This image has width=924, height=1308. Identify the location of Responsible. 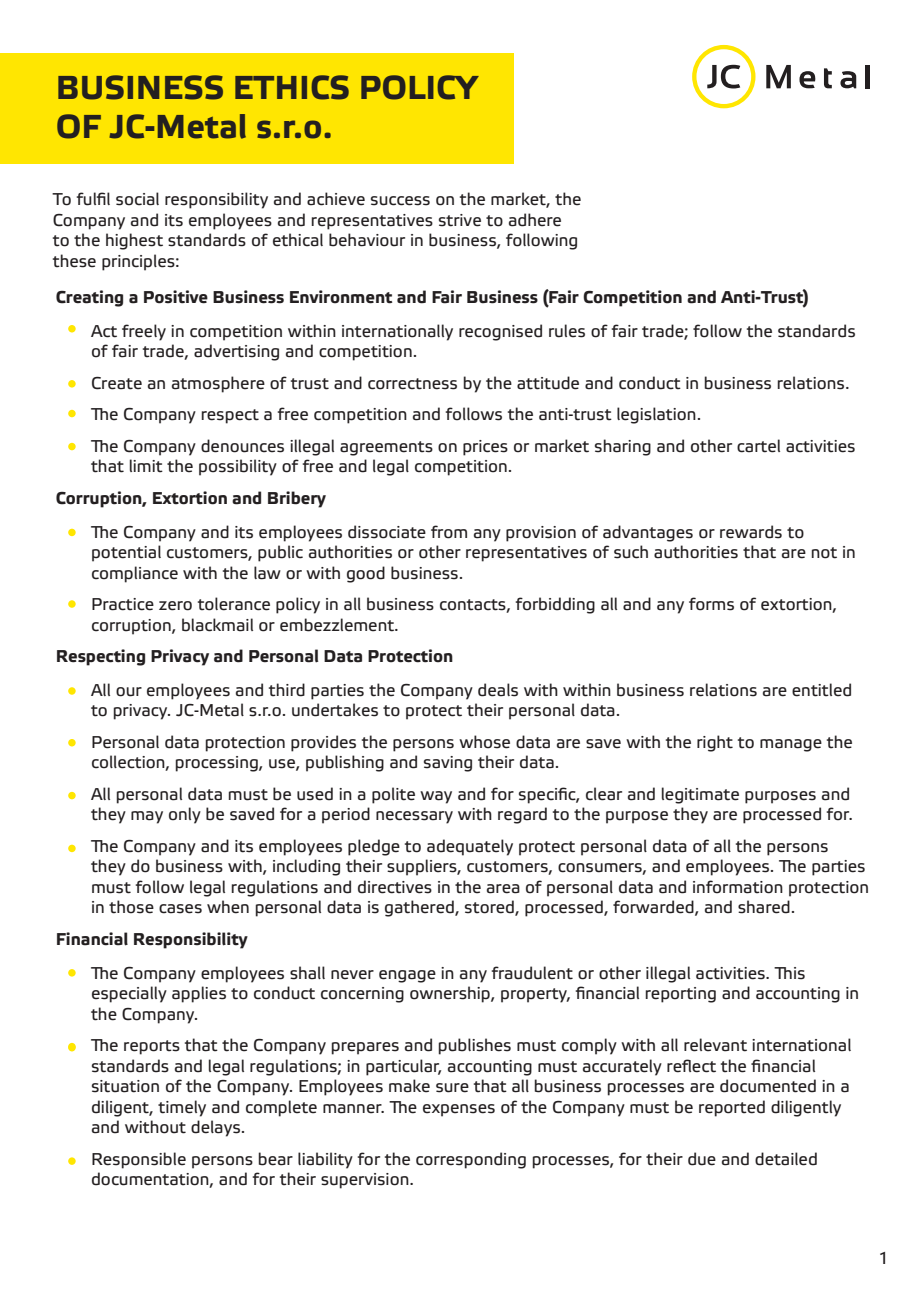
(139, 1160).
